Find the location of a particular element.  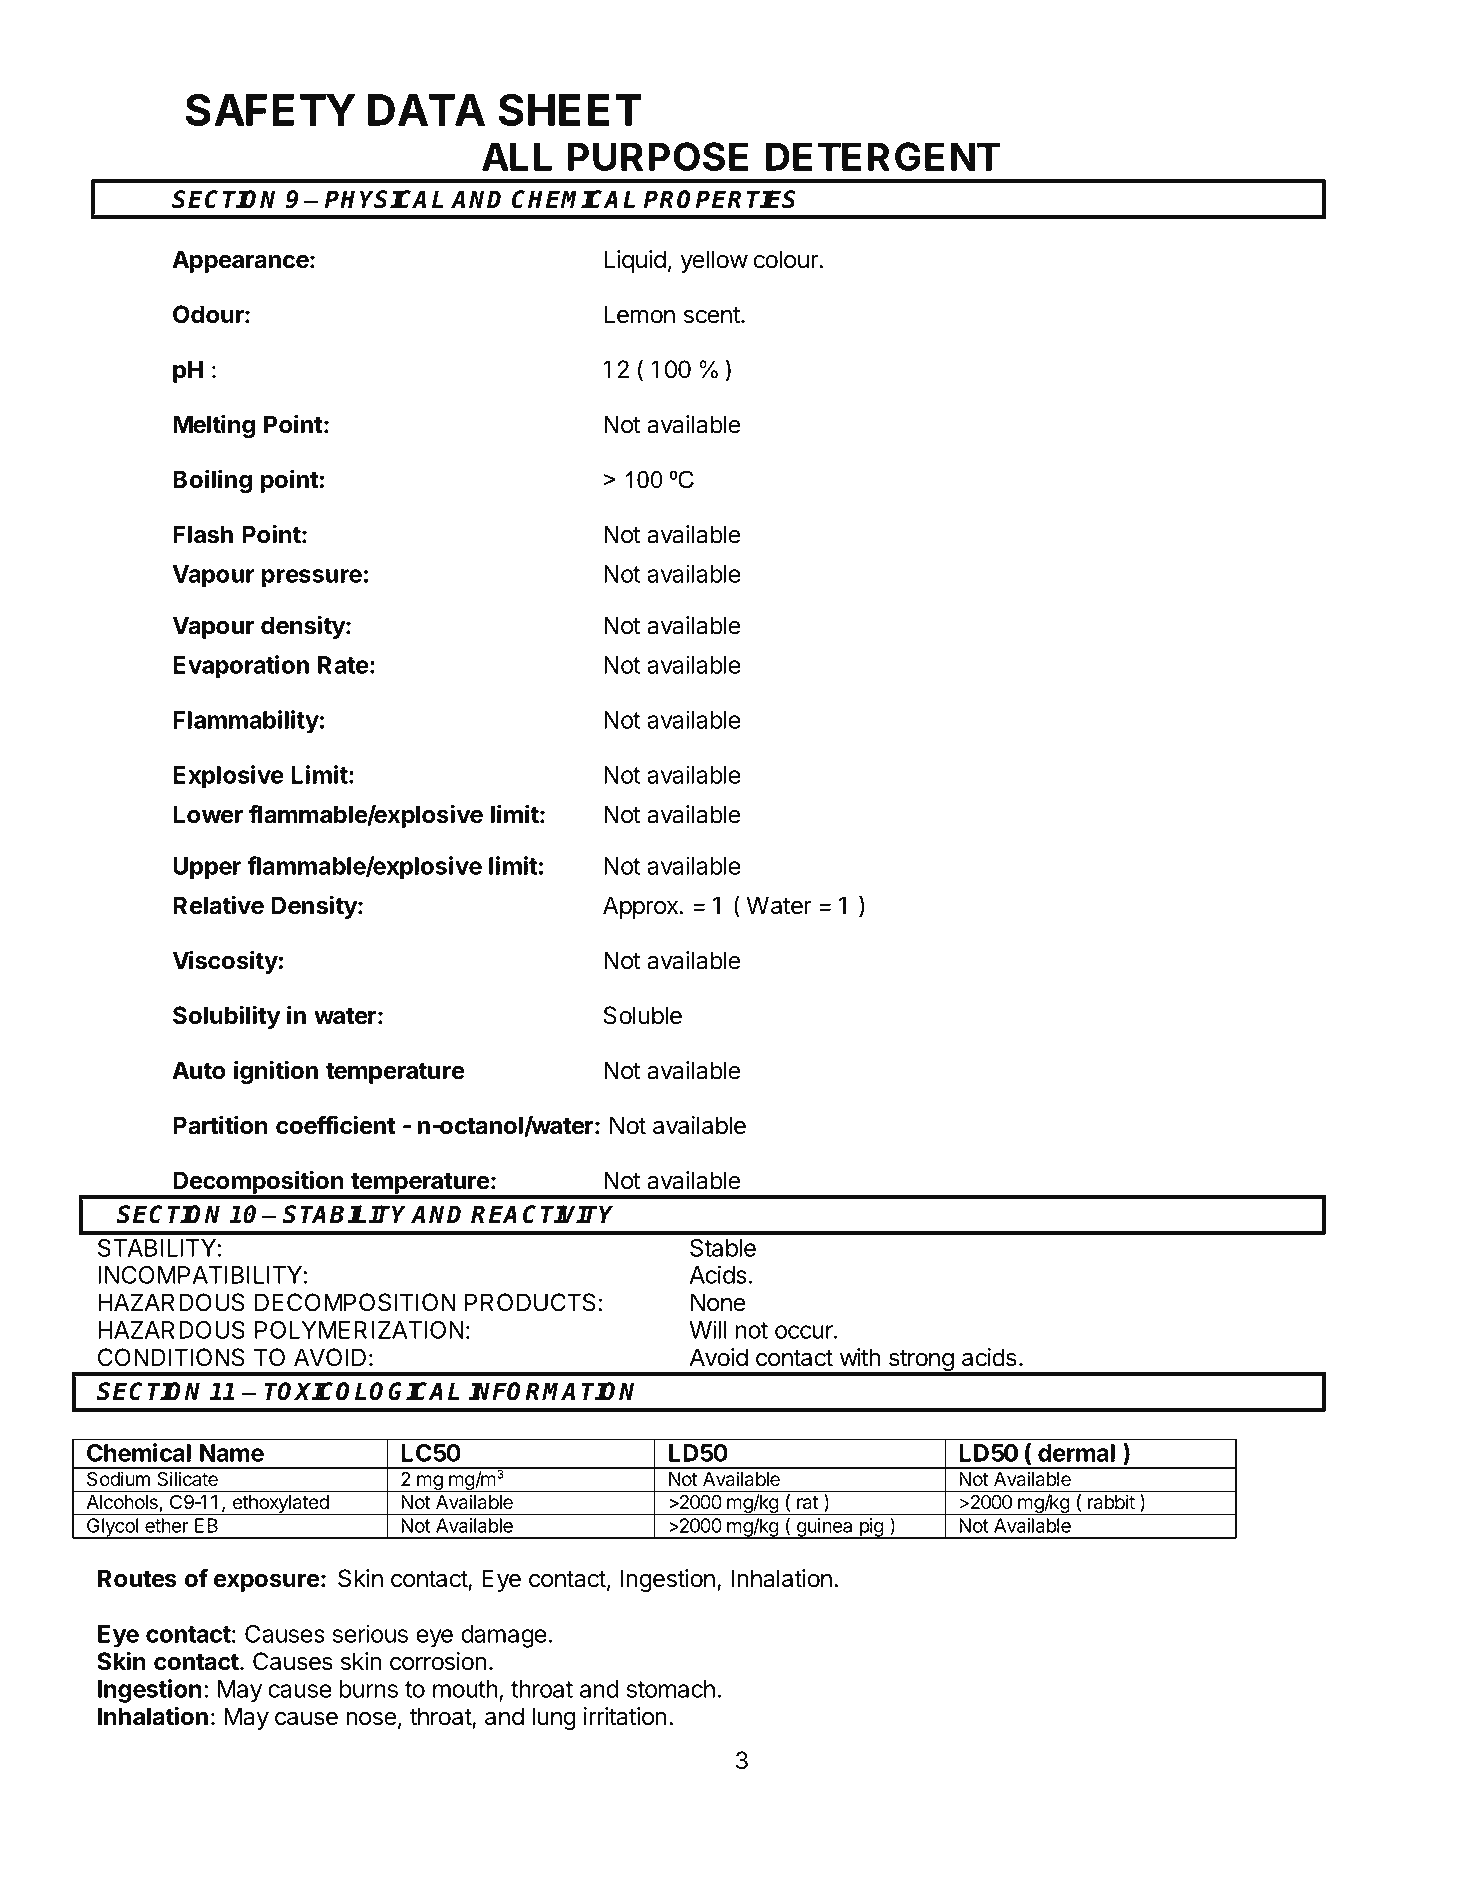

Evaporation is located at coordinates (241, 667).
